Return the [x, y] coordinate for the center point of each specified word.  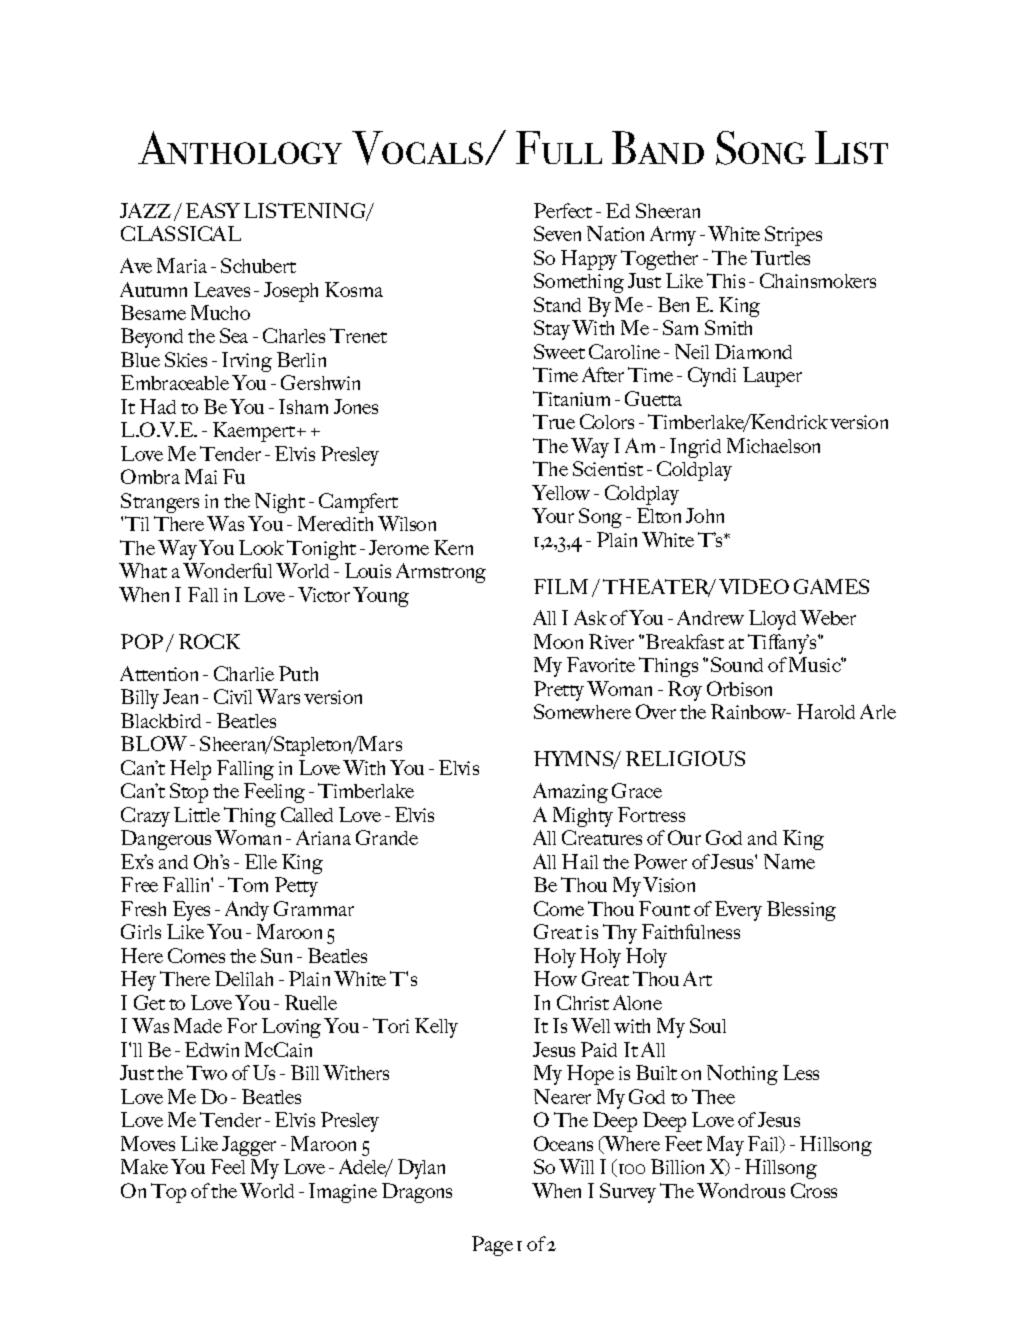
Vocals [419, 148]
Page [492, 1246]
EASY [213, 210]
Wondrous [741, 1190]
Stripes [793, 236]
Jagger [249, 1146]
